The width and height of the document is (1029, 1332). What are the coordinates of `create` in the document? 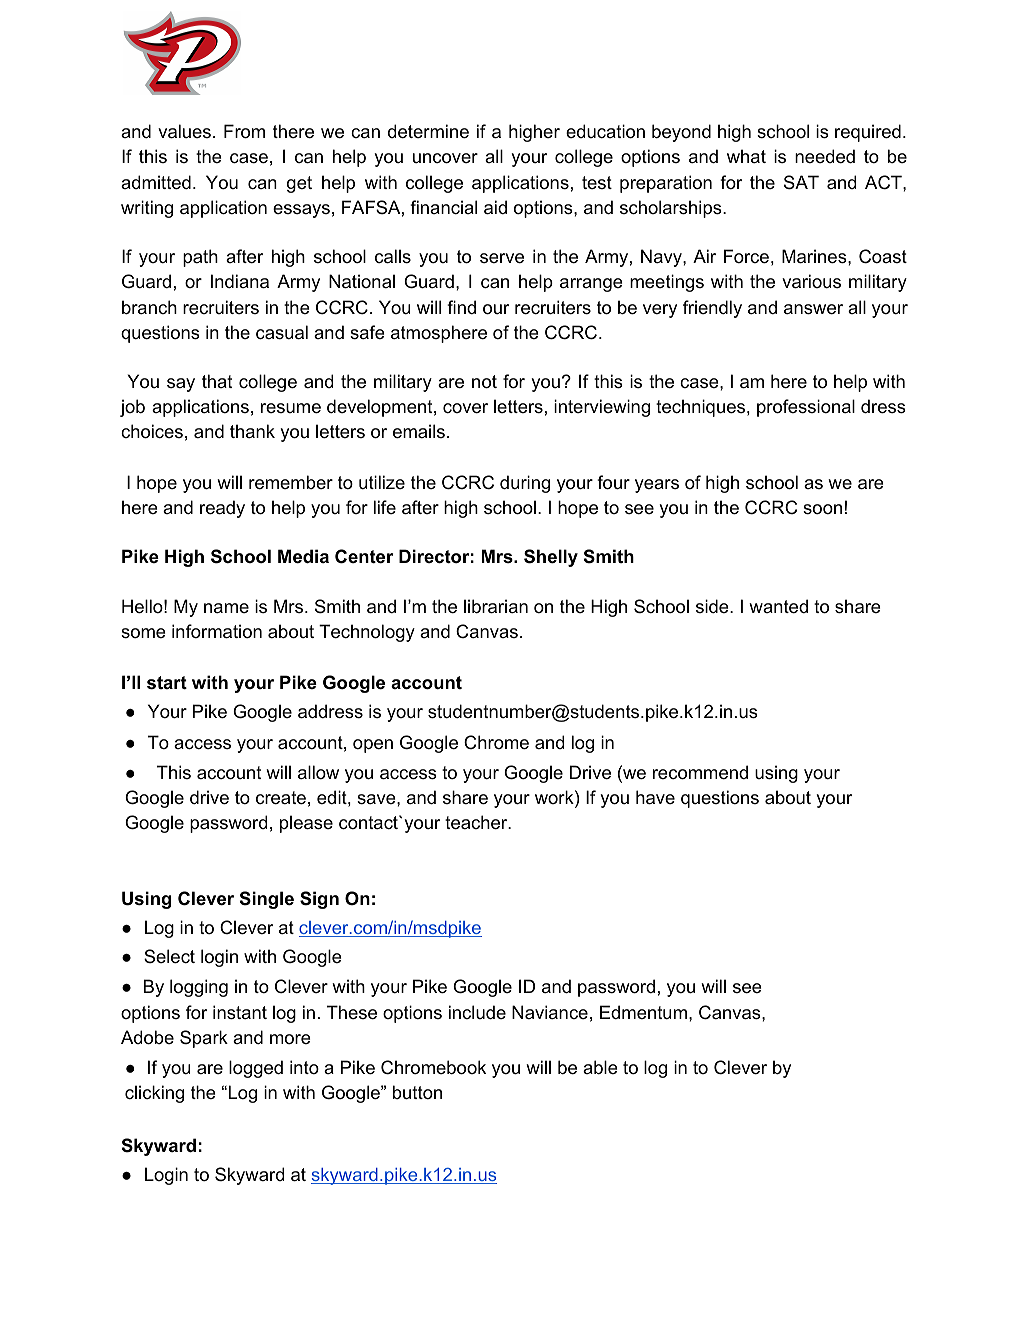 It's located at (281, 798).
